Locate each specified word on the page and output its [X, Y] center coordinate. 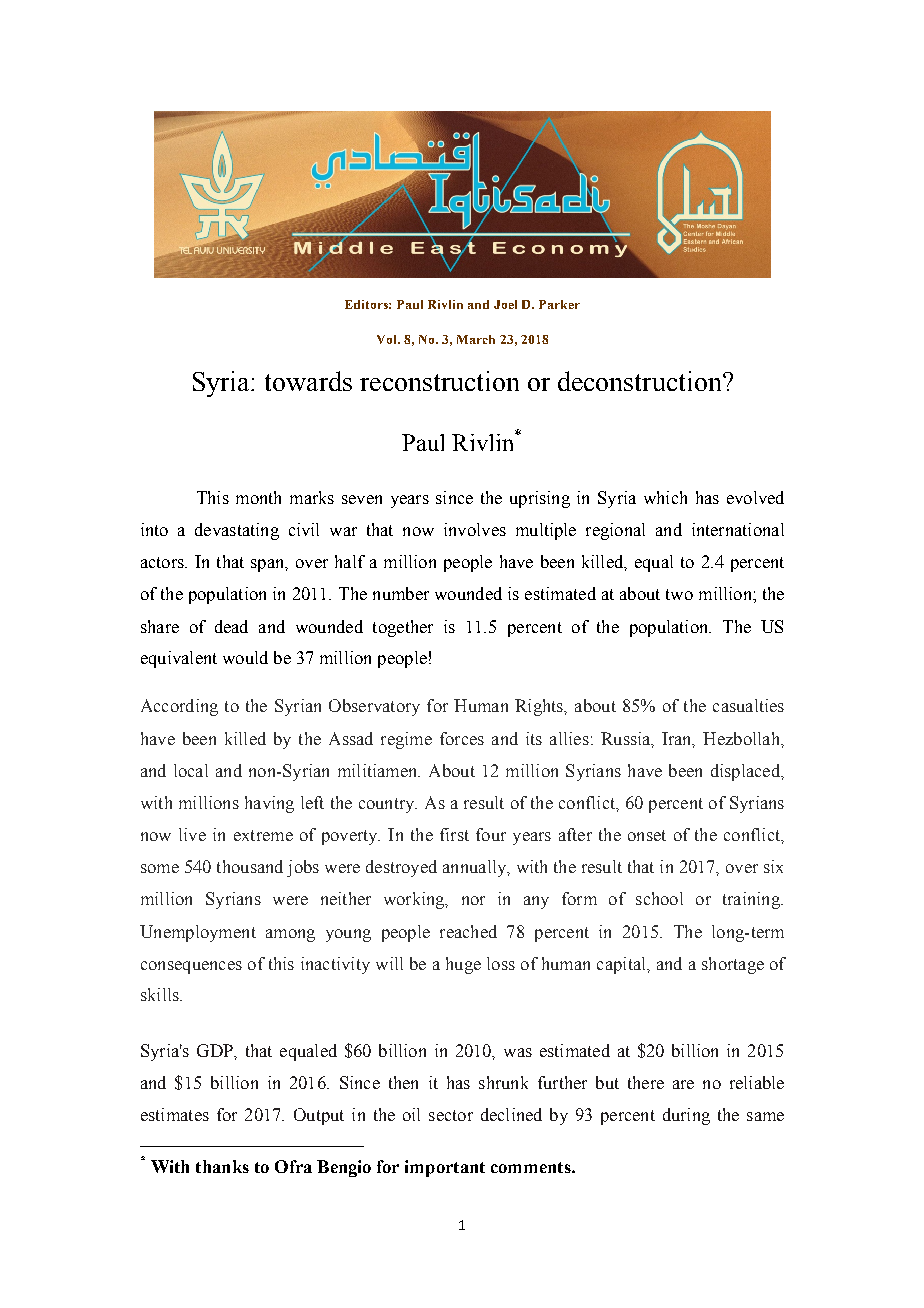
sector [451, 1115]
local [191, 770]
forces [462, 738]
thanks [222, 1166]
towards [308, 381]
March [476, 339]
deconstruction [641, 381]
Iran [678, 739]
